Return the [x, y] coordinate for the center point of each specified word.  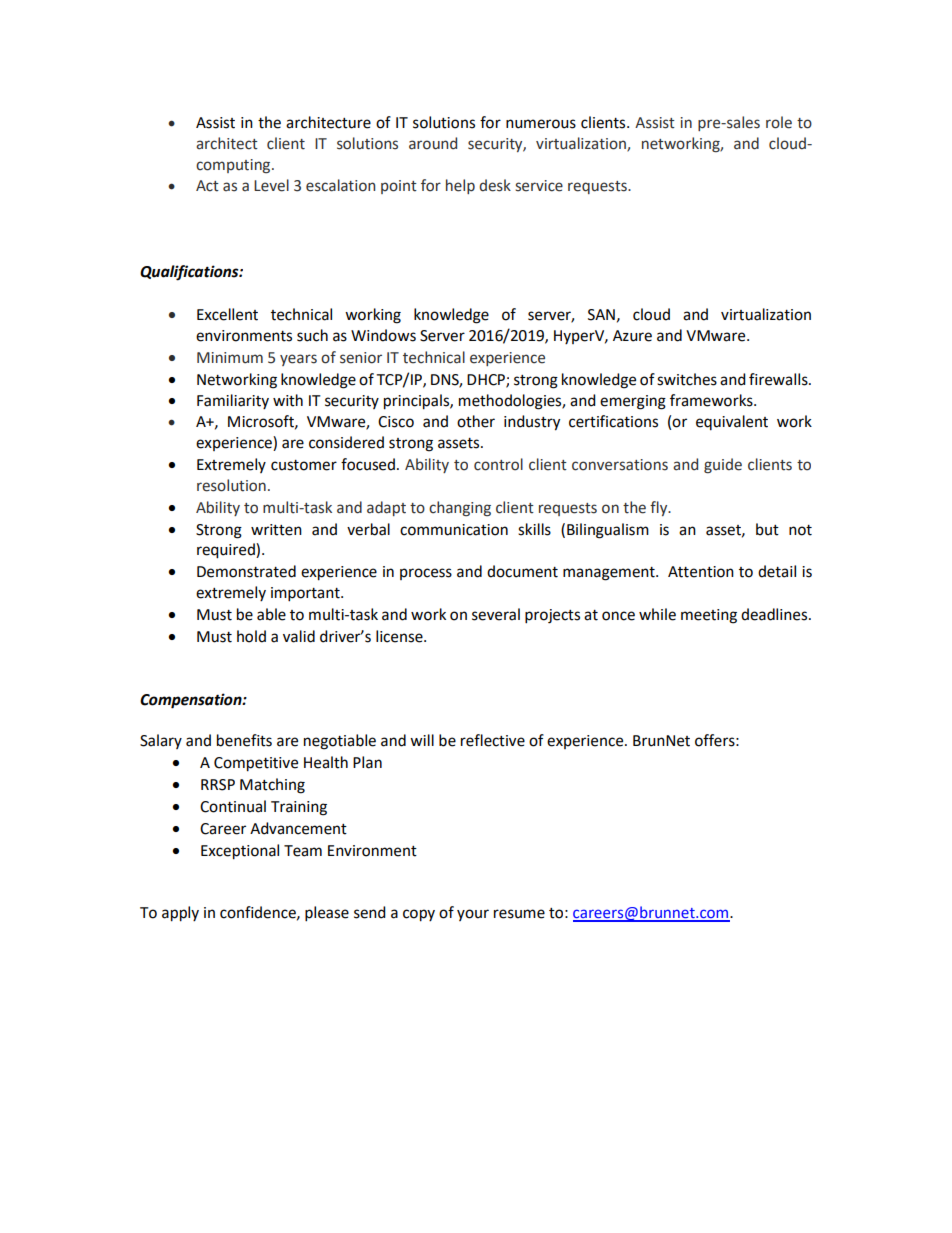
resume [519, 914]
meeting [709, 616]
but [767, 529]
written [276, 530]
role [779, 122]
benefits [244, 740]
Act [207, 186]
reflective [493, 740]
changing [460, 508]
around [433, 143]
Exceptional [240, 852]
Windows [383, 335]
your [473, 915]
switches [687, 379]
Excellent [227, 314]
